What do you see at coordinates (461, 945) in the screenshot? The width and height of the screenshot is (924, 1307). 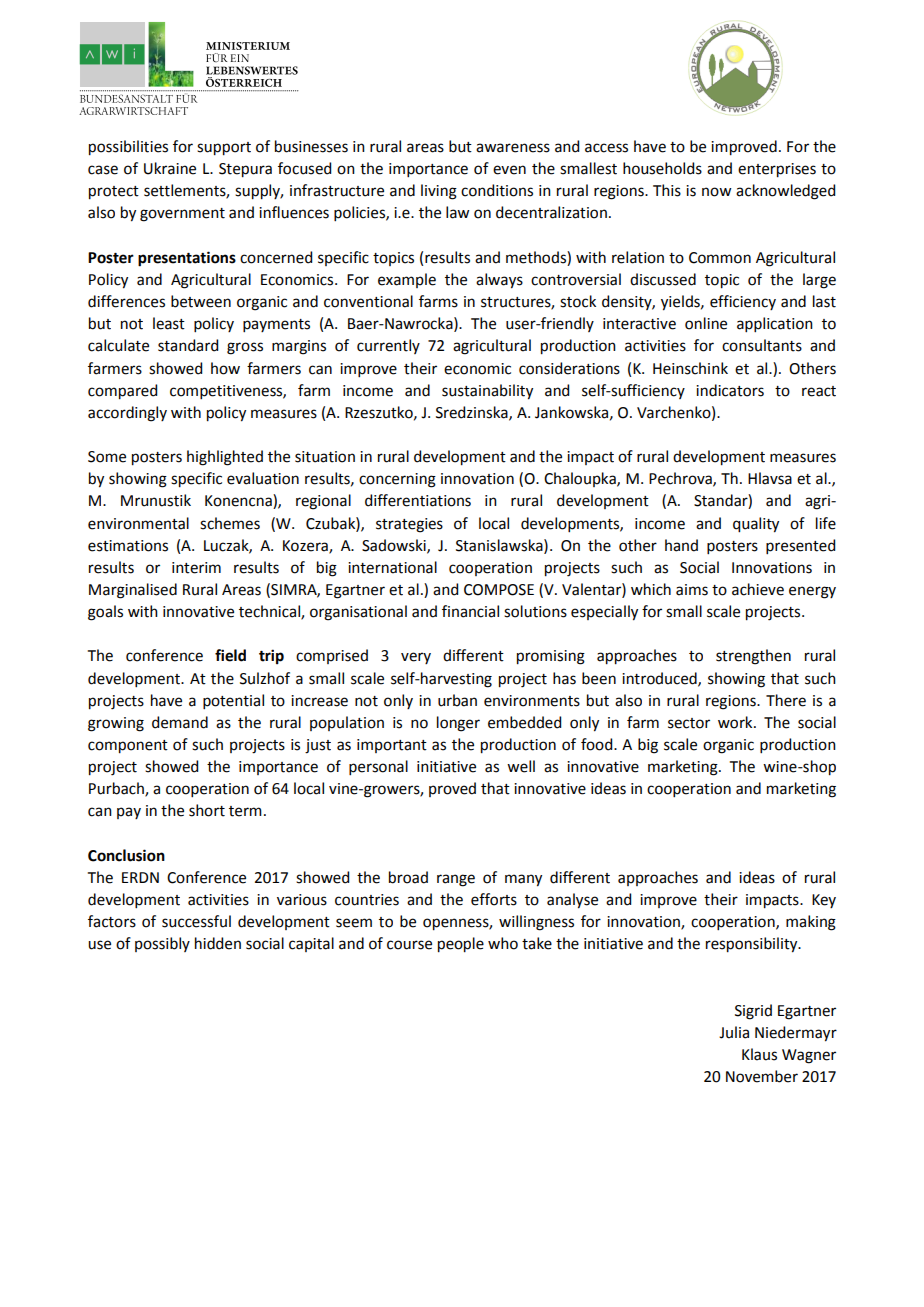 I see `people` at bounding box center [461, 945].
